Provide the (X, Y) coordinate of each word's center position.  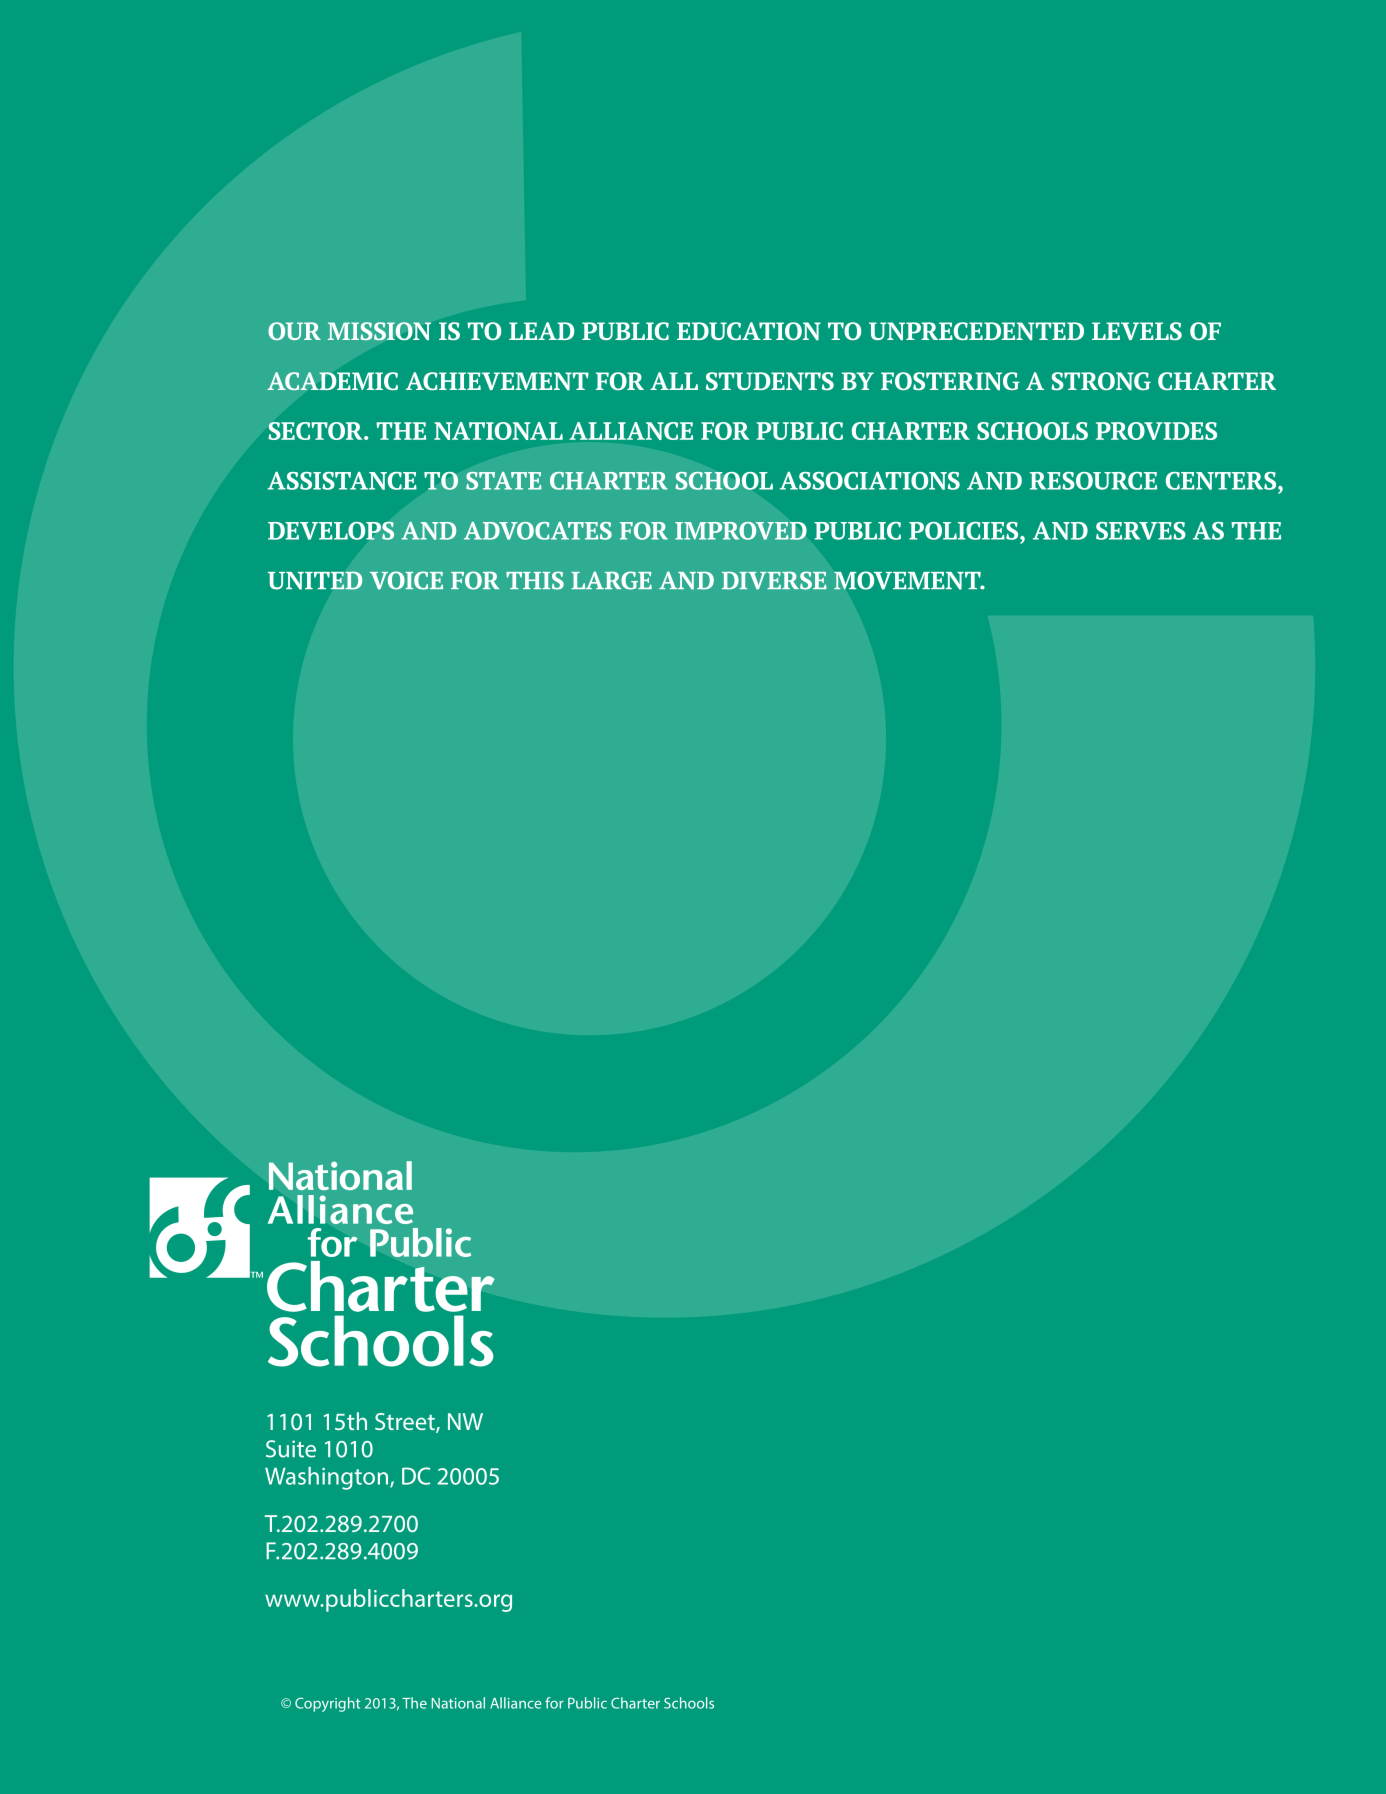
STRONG (1101, 381)
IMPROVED (741, 531)
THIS (535, 580)
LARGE (611, 580)
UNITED (315, 580)
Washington (328, 1478)
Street (406, 1423)
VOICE (406, 580)
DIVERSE (774, 580)
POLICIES (965, 531)
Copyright (328, 1704)
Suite (291, 1449)
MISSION (379, 331)
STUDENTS (770, 381)
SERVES (1141, 531)
